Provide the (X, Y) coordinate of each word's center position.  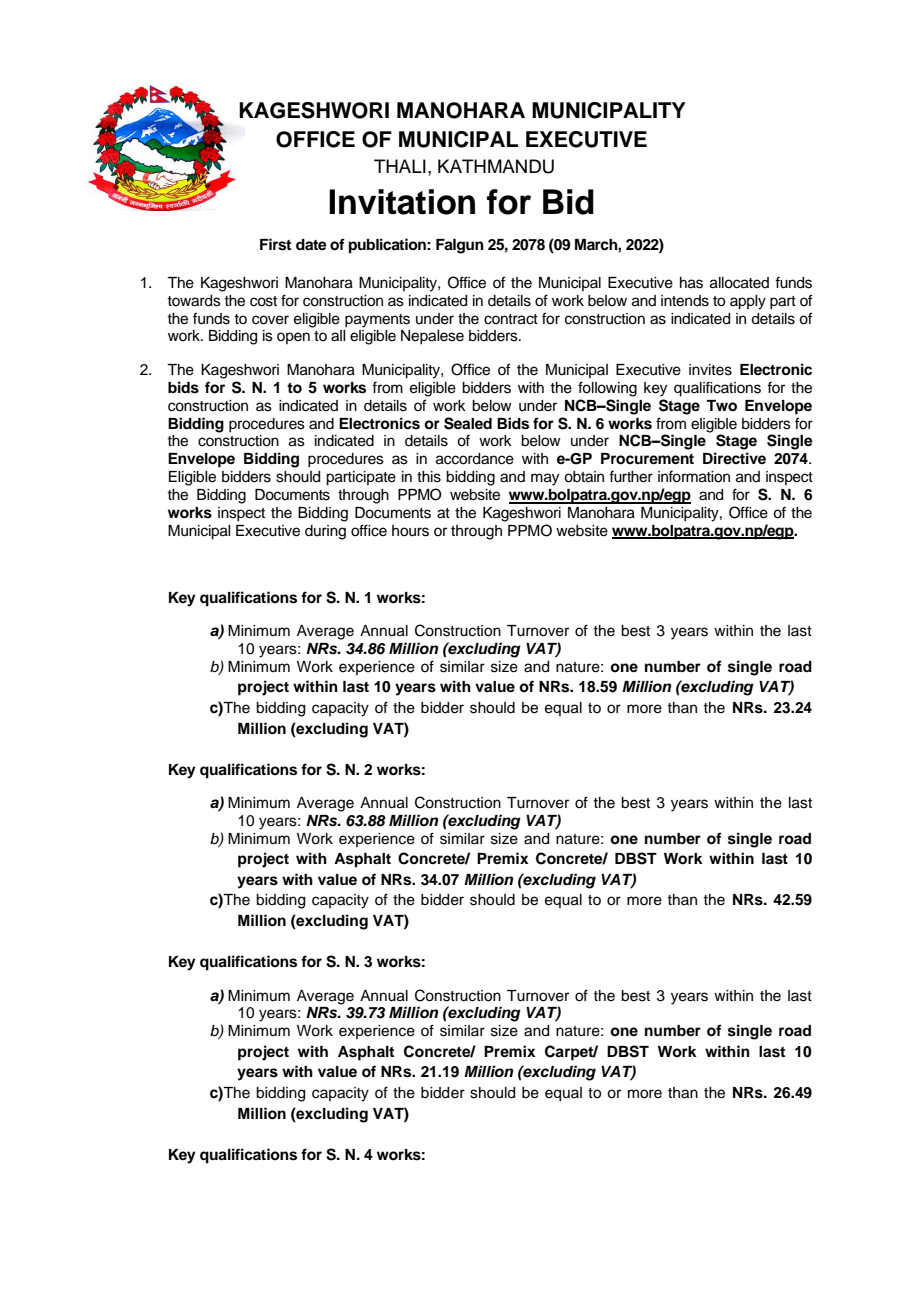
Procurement (647, 459)
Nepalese (432, 337)
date (311, 245)
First (275, 244)
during (325, 532)
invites (710, 370)
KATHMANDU (496, 166)
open (293, 338)
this (429, 477)
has (691, 283)
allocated (739, 283)
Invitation (402, 202)
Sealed (468, 423)
